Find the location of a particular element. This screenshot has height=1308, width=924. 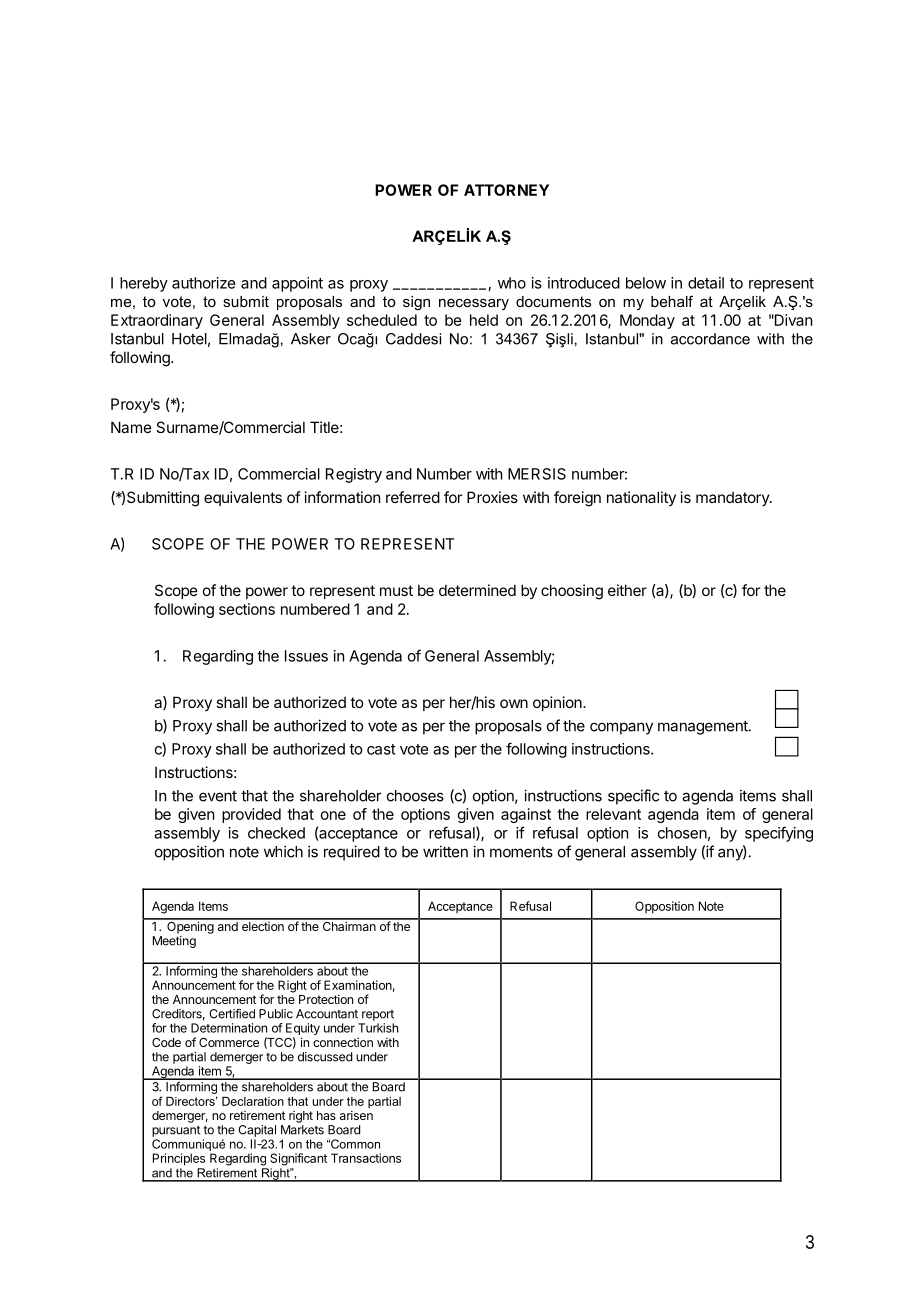

chosen is located at coordinates (682, 833).
